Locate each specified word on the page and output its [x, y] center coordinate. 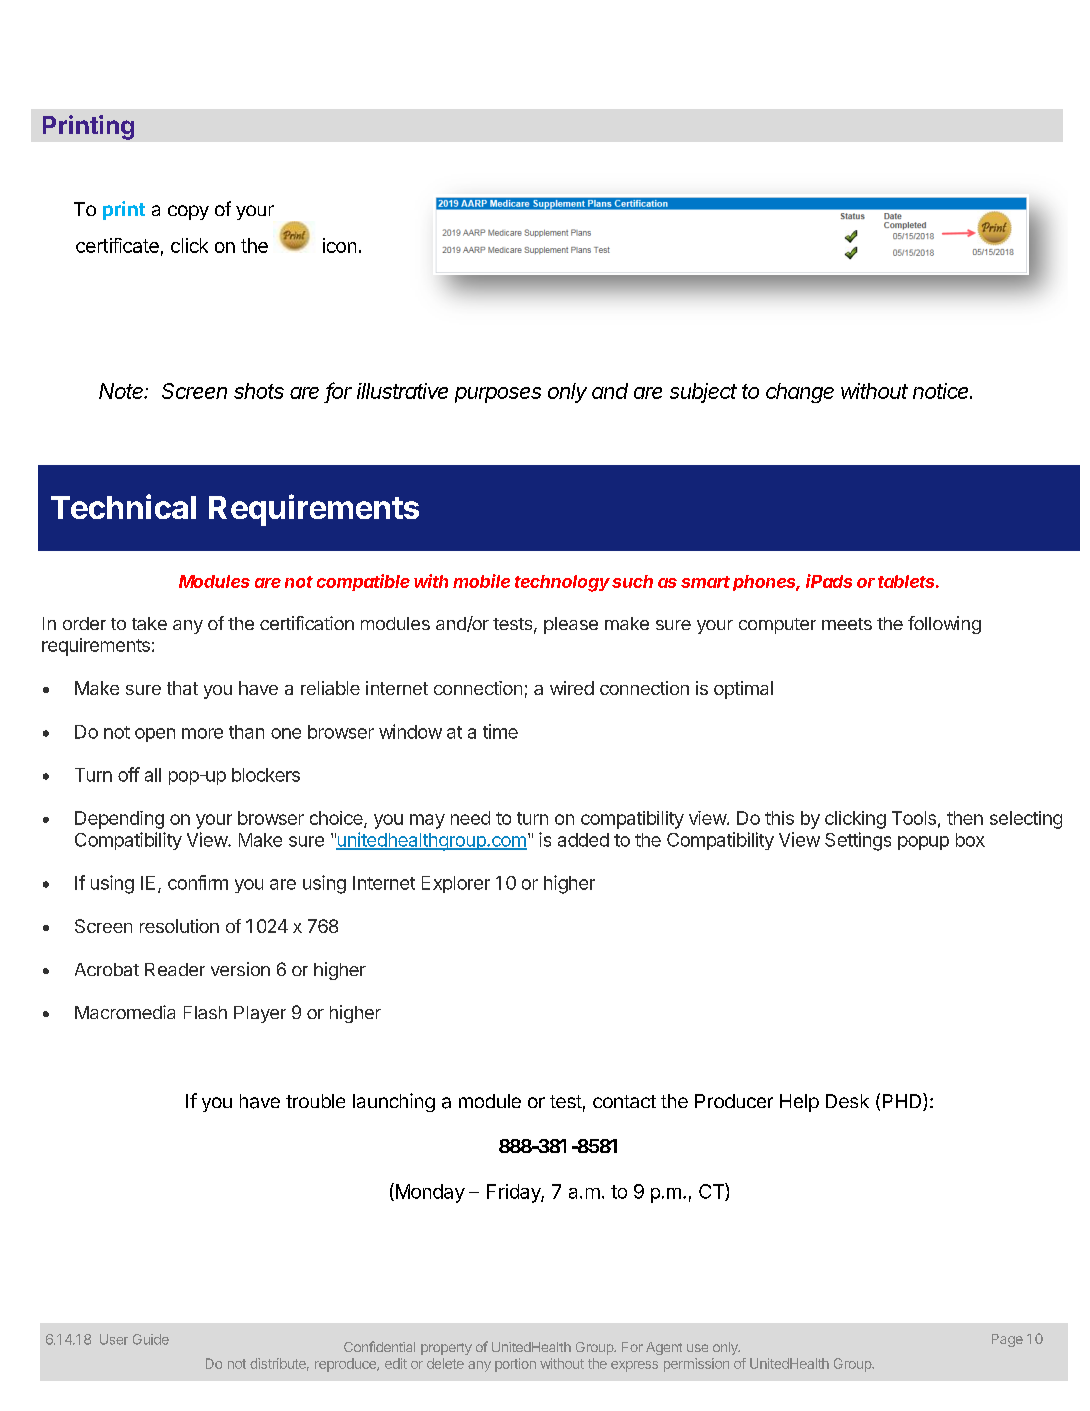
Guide [151, 1339]
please [571, 625]
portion [515, 1365]
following [944, 625]
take [149, 623]
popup [923, 843]
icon [339, 245]
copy [188, 212]
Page [1007, 1340]
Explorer [456, 884]
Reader [175, 969]
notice [942, 391]
